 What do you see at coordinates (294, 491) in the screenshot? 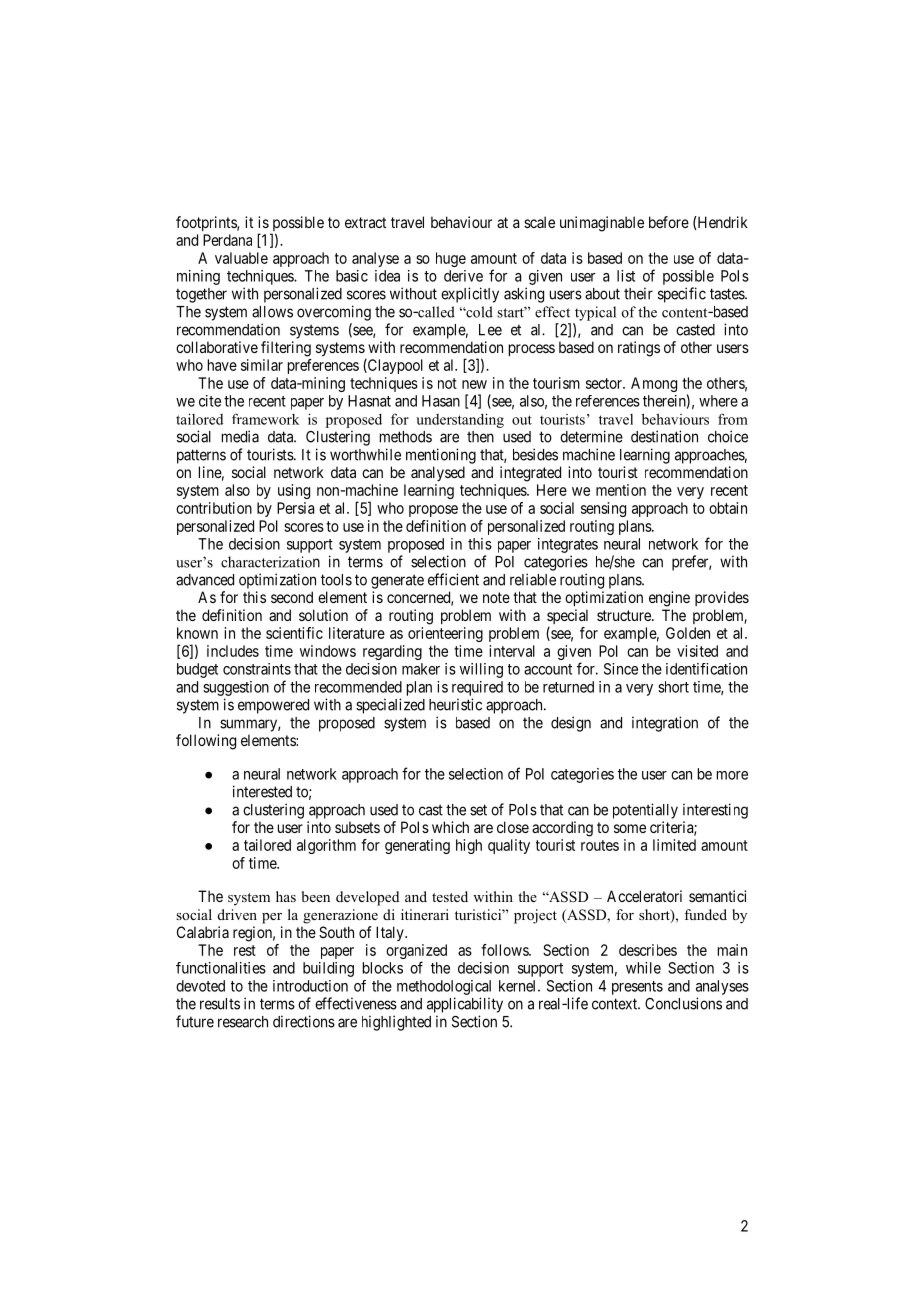
I see `using` at bounding box center [294, 491].
